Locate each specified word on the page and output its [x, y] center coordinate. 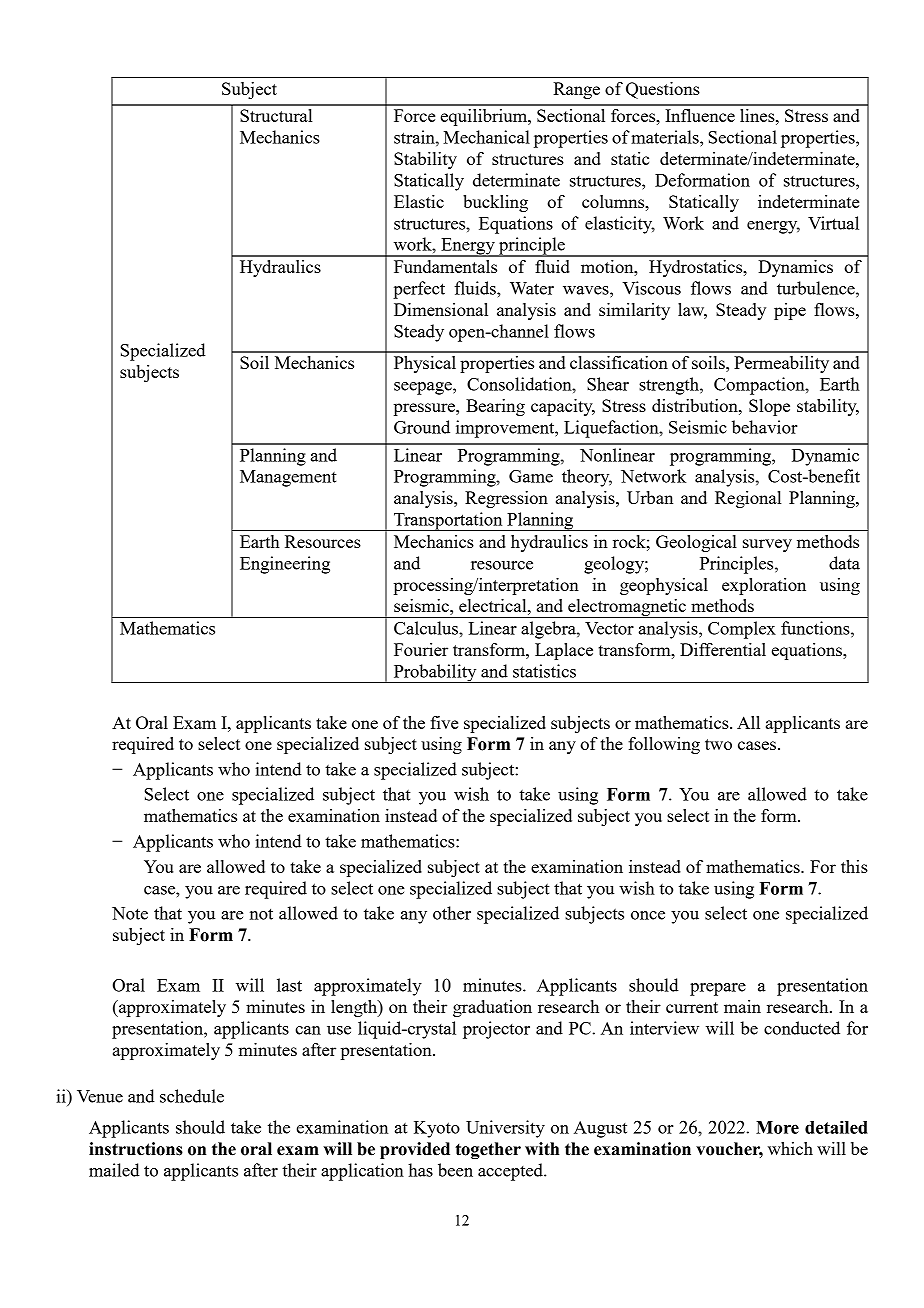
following [664, 745]
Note [130, 913]
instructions [136, 1149]
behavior [765, 427]
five [444, 722]
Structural [276, 115]
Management [288, 478]
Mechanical [486, 137]
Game [531, 476]
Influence [700, 115]
